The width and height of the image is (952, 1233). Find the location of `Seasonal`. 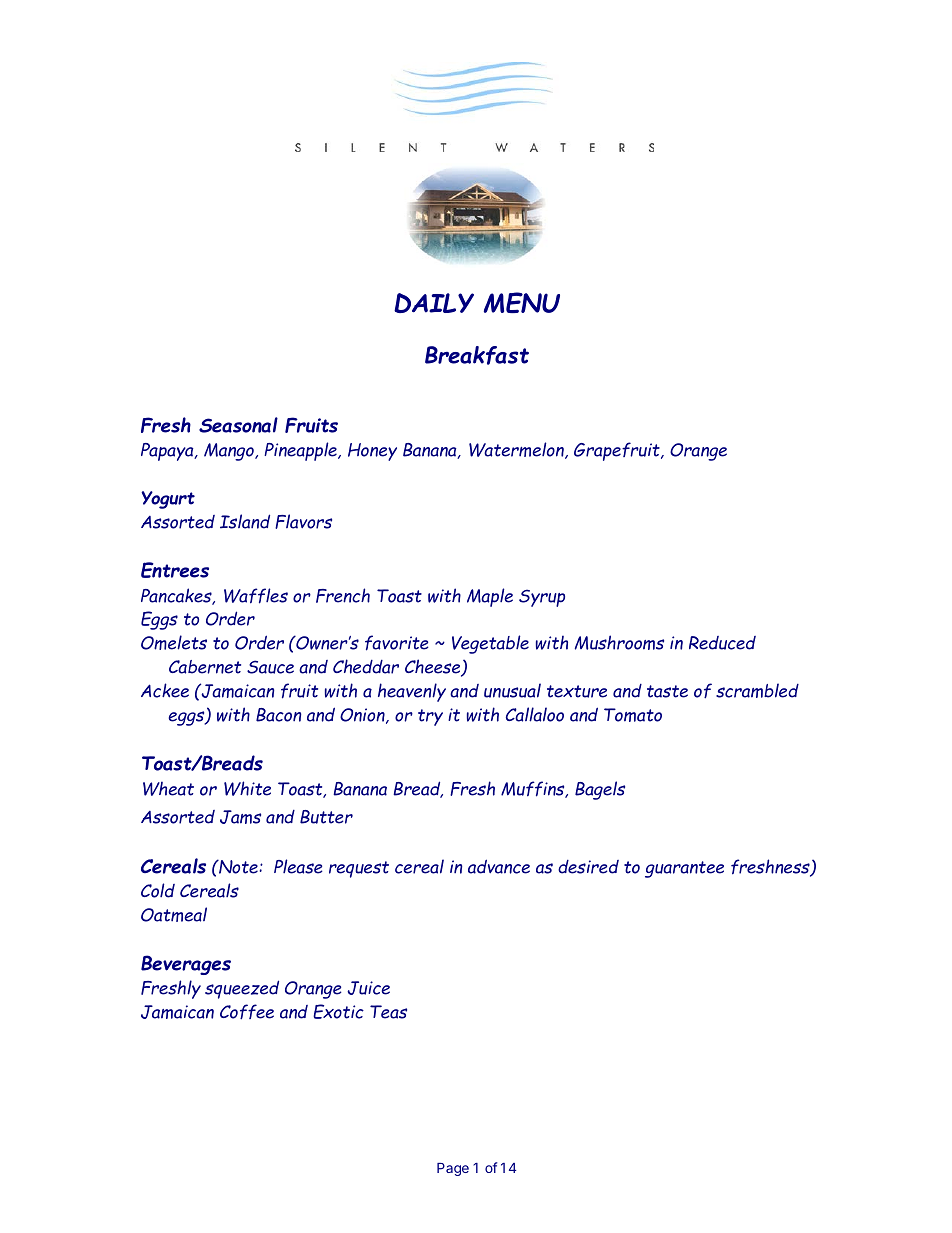

Seasonal is located at coordinates (238, 425).
